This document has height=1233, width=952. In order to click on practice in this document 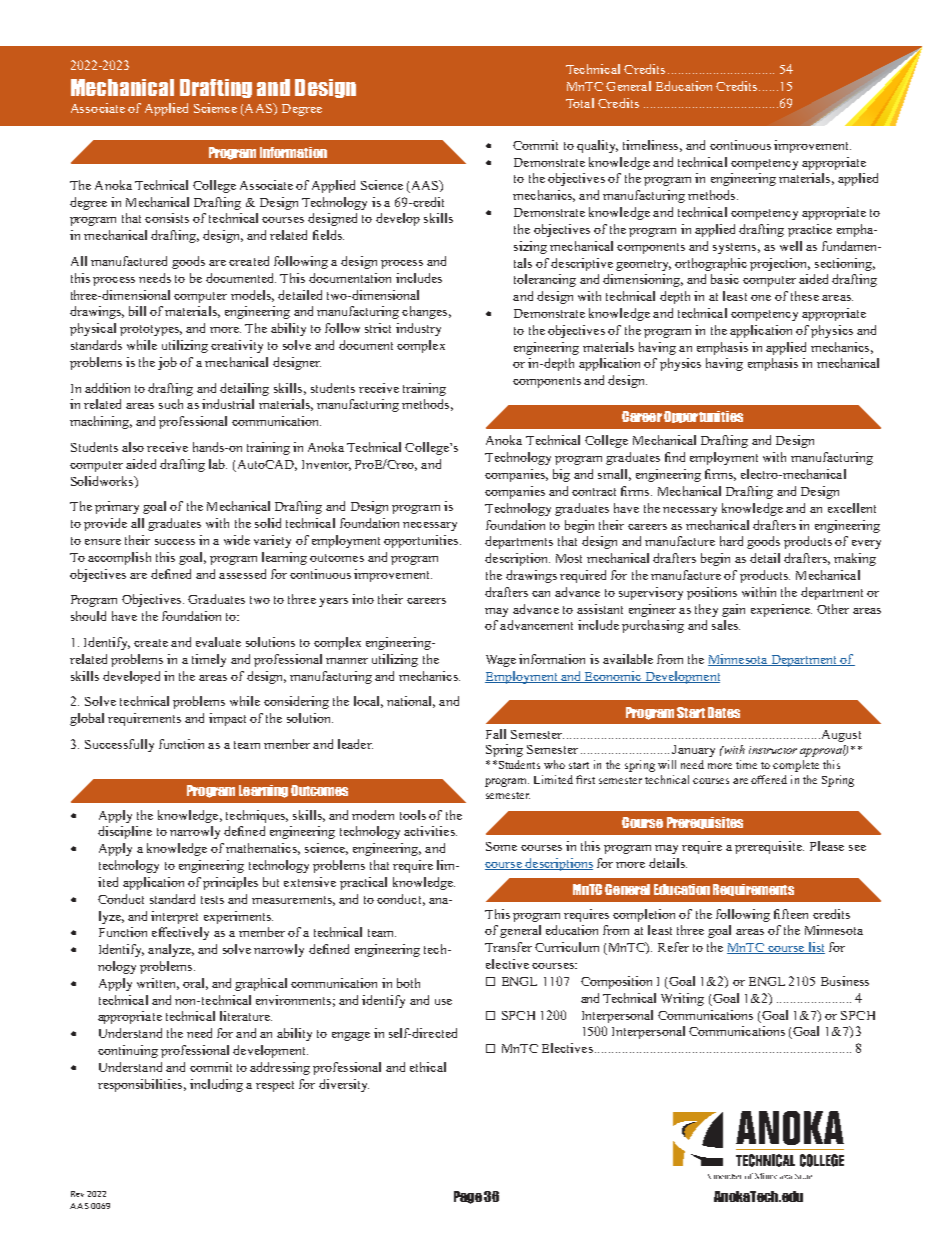, I will do `click(810, 230)`.
